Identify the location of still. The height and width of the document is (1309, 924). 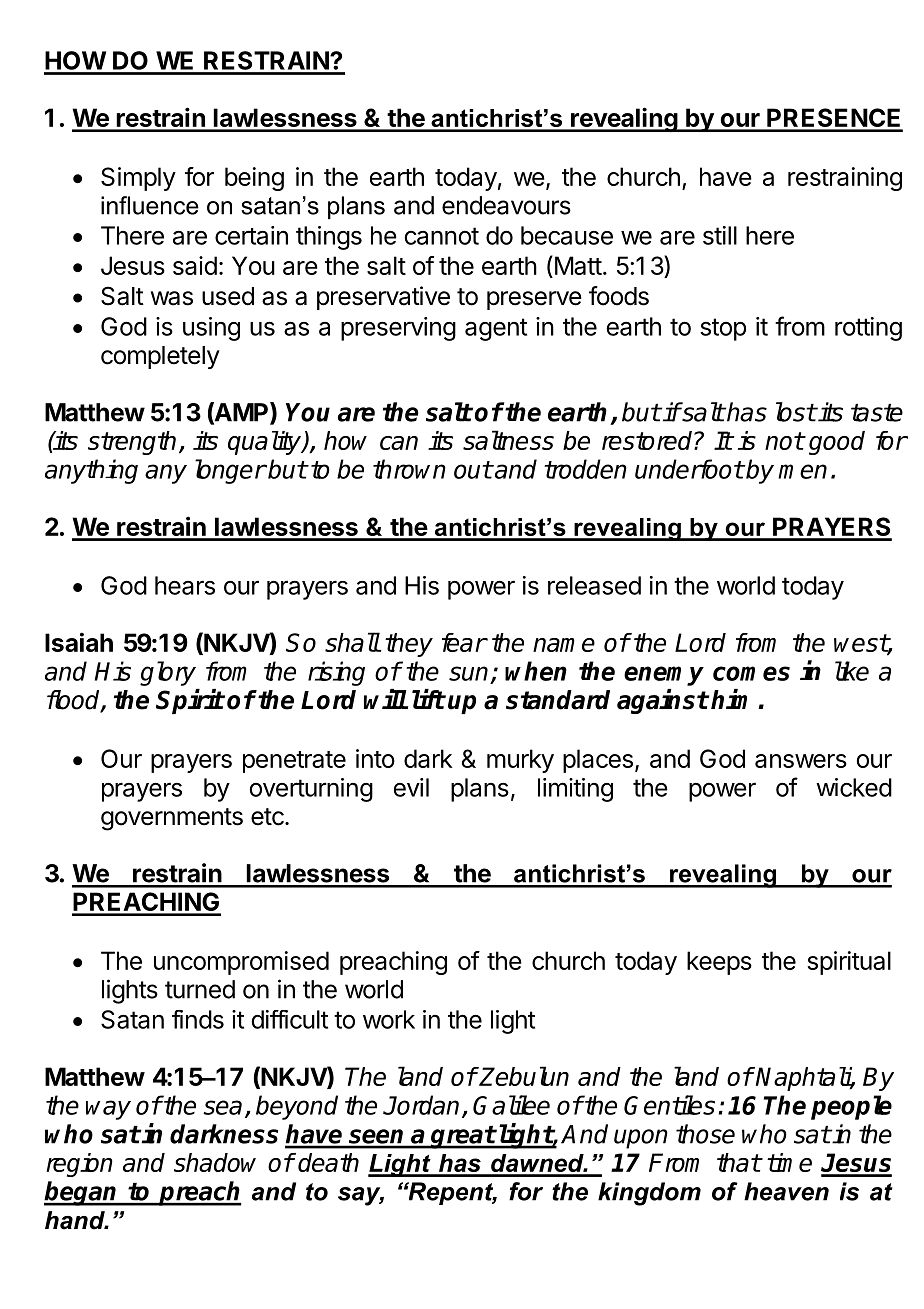
(720, 235).
